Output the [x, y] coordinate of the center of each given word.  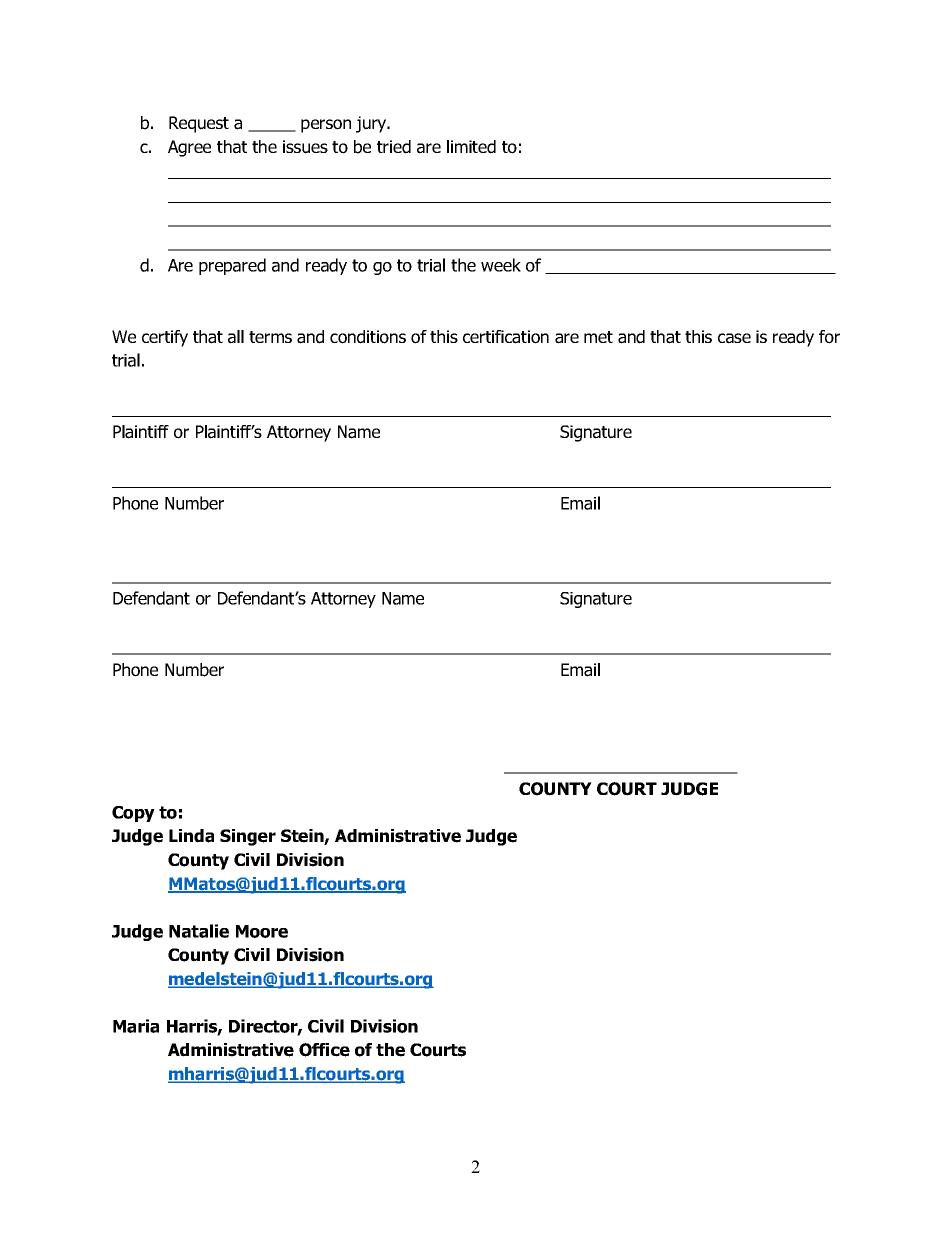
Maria [136, 1026]
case [734, 338]
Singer [248, 837]
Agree [189, 148]
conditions [368, 337]
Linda [191, 836]
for [829, 337]
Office [324, 1050]
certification [506, 337]
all [236, 337]
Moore [262, 931]
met [598, 337]
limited [471, 147]
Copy [133, 814]
